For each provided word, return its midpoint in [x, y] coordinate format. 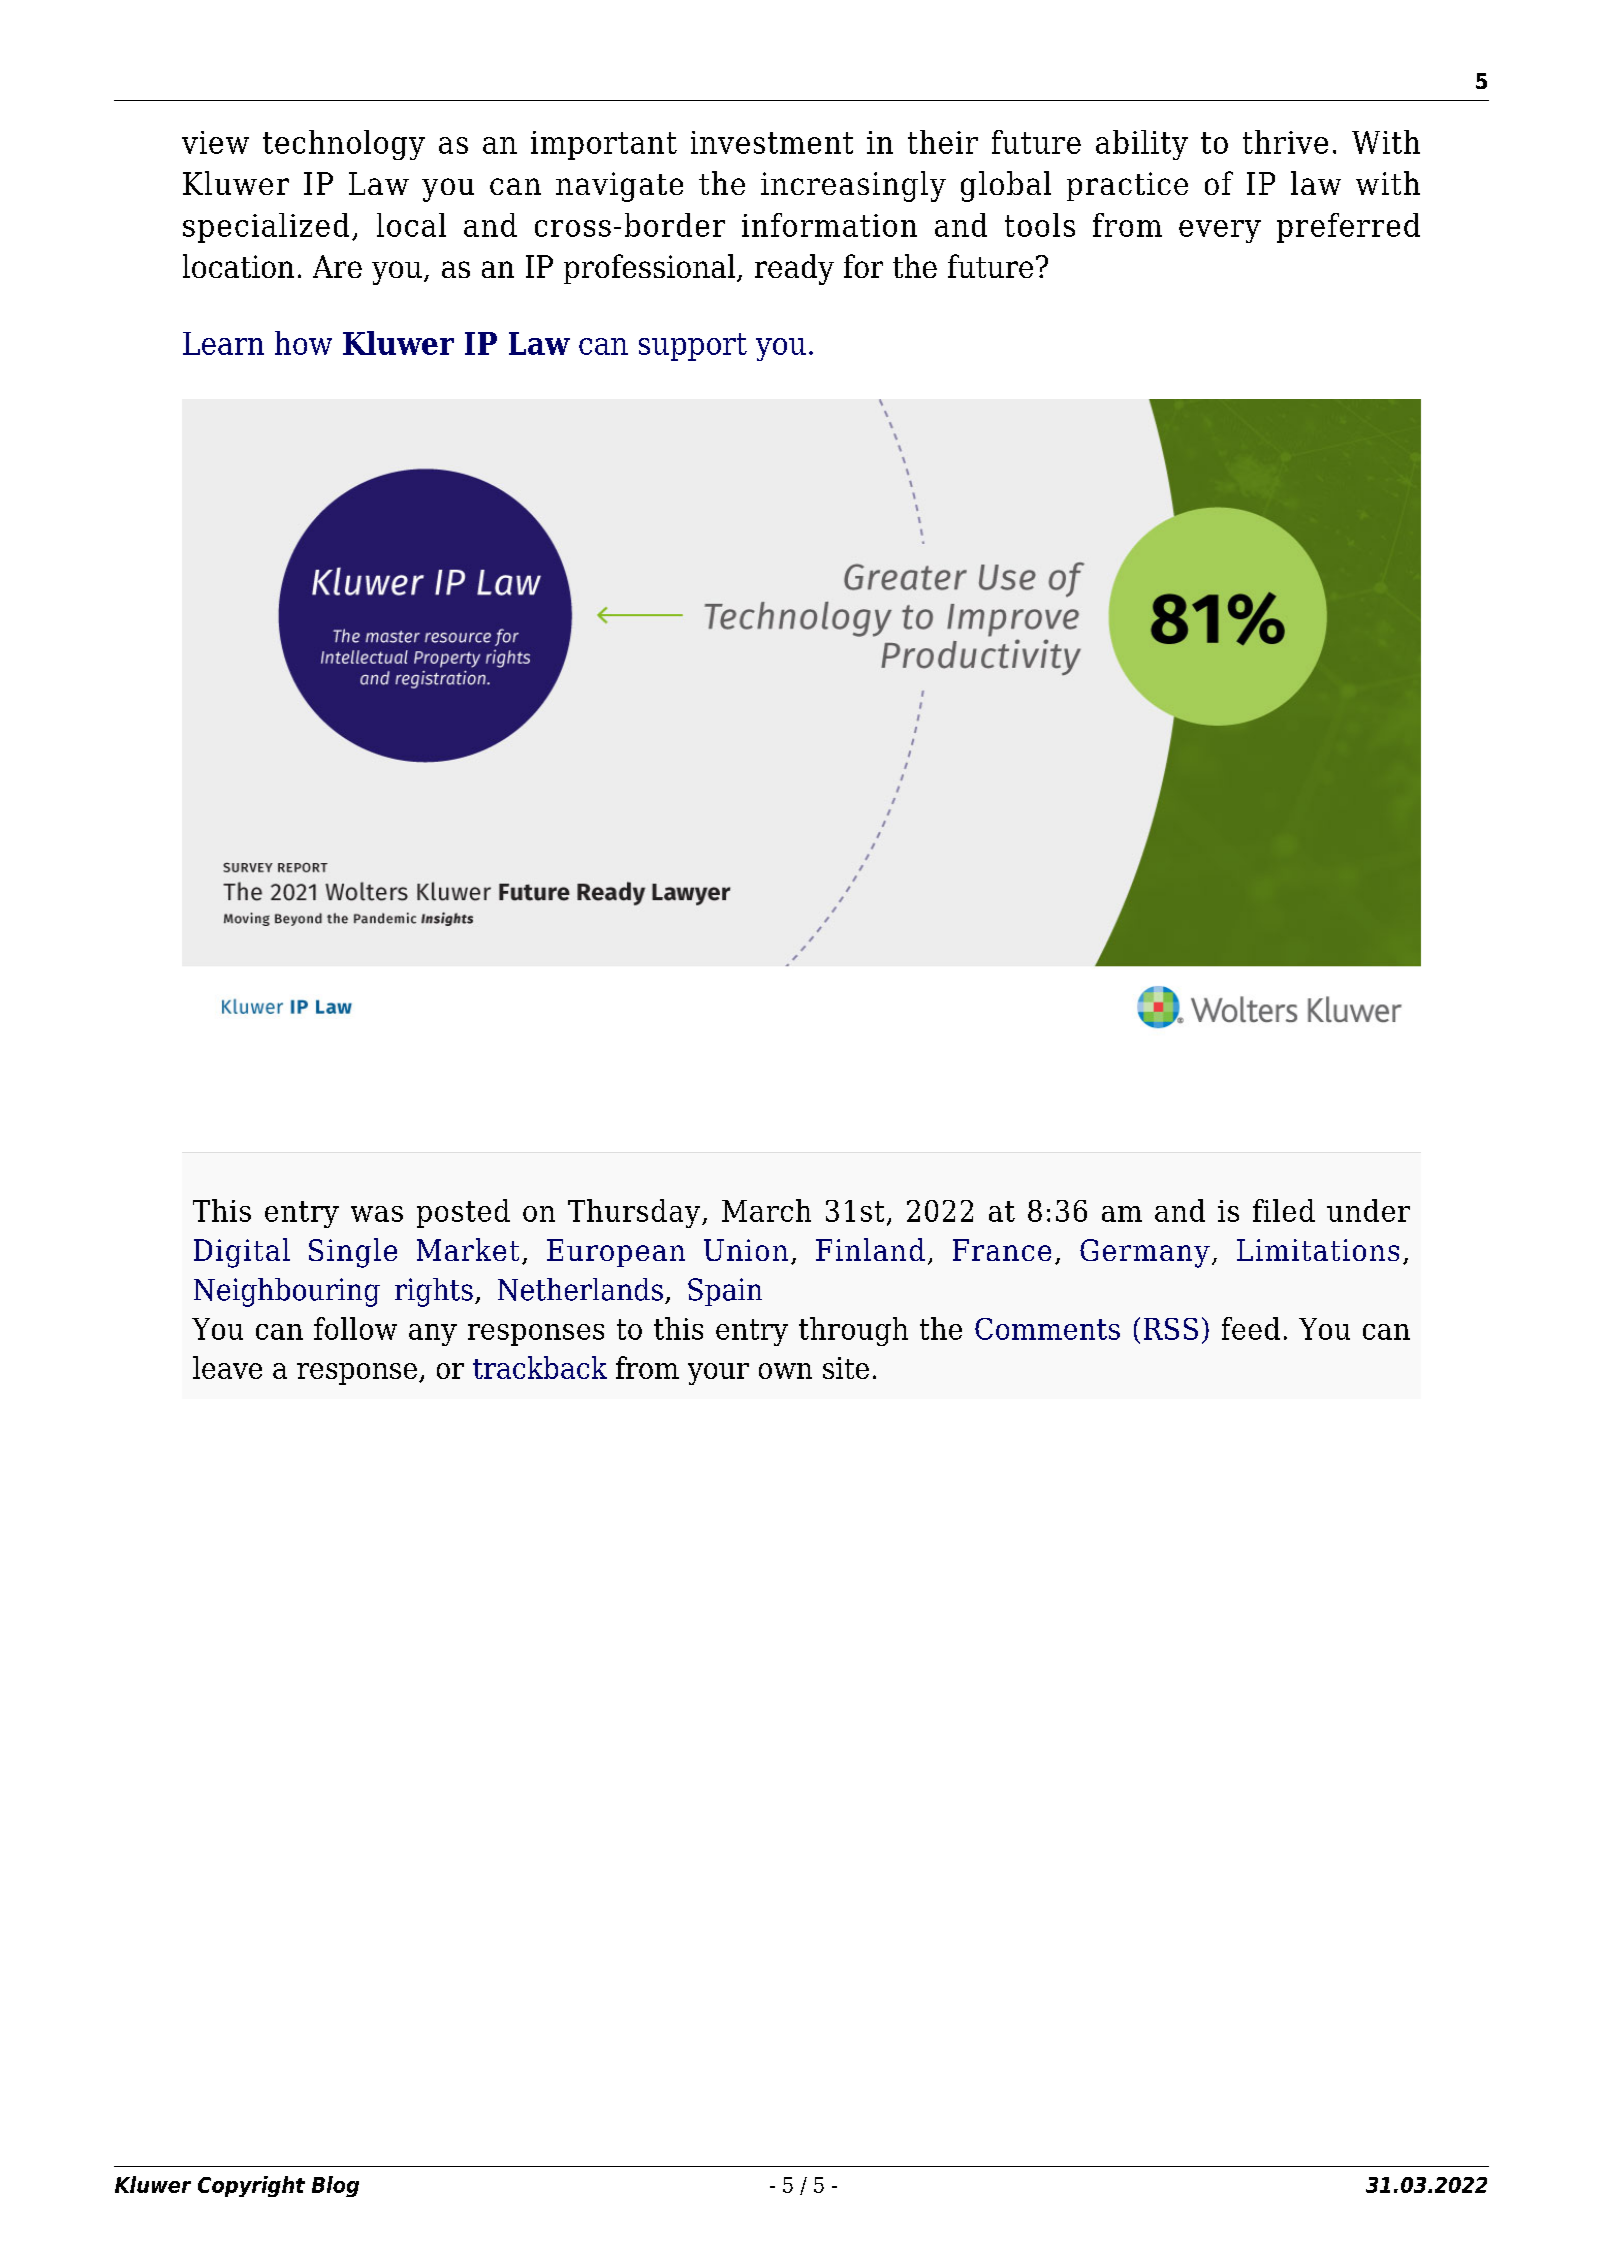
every [1220, 231]
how [303, 343]
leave [227, 1367]
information [829, 225]
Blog [335, 2186]
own [785, 1371]
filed [1284, 1210]
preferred [1348, 228]
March [766, 1210]
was [377, 1214]
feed [1251, 1328]
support [693, 347]
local [411, 225]
